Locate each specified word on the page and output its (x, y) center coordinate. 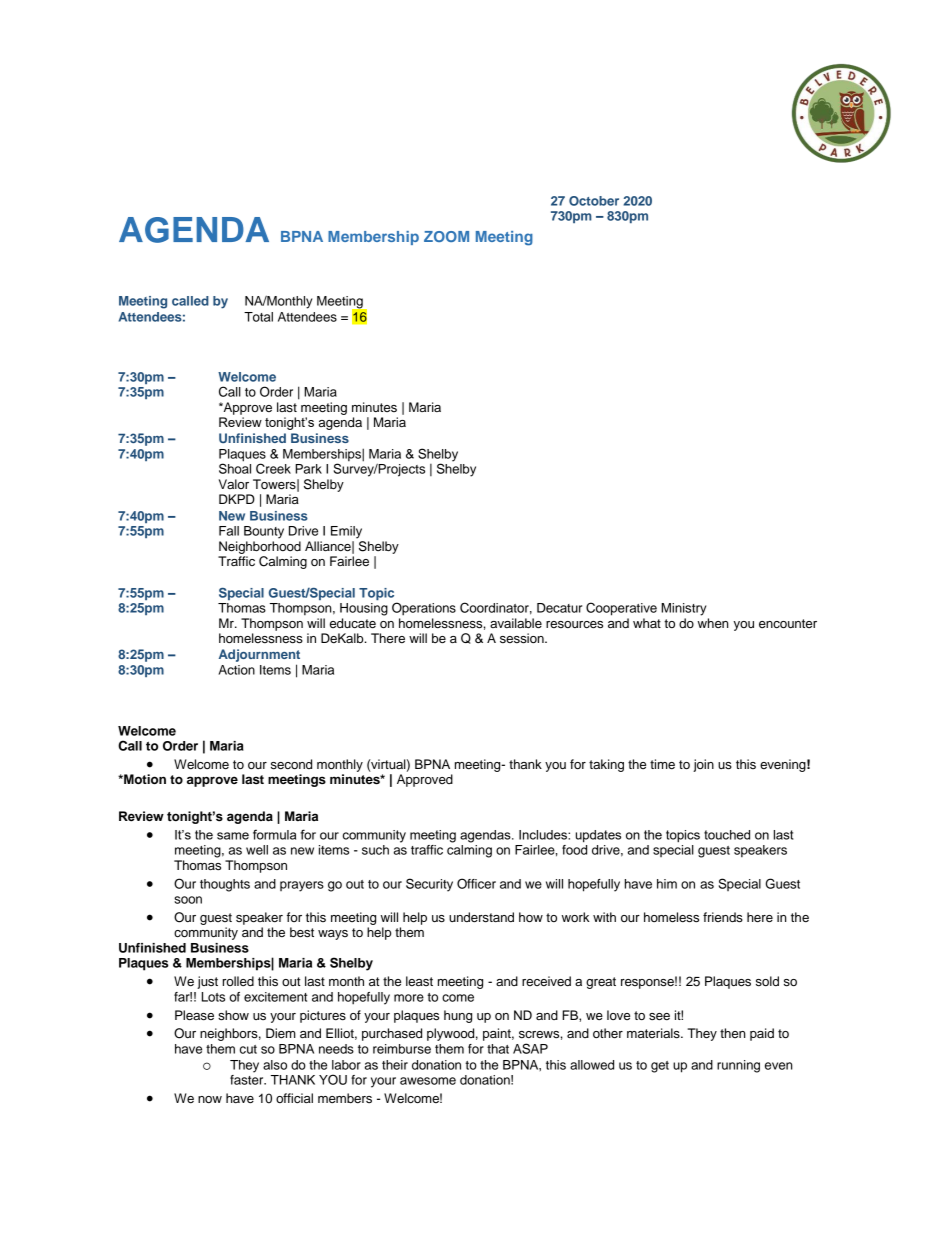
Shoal (235, 467)
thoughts (225, 885)
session (523, 638)
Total (258, 317)
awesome (428, 1081)
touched (727, 835)
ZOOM (446, 236)
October (594, 201)
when (713, 623)
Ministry (683, 609)
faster (248, 1078)
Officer (476, 883)
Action (236, 670)
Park (308, 469)
